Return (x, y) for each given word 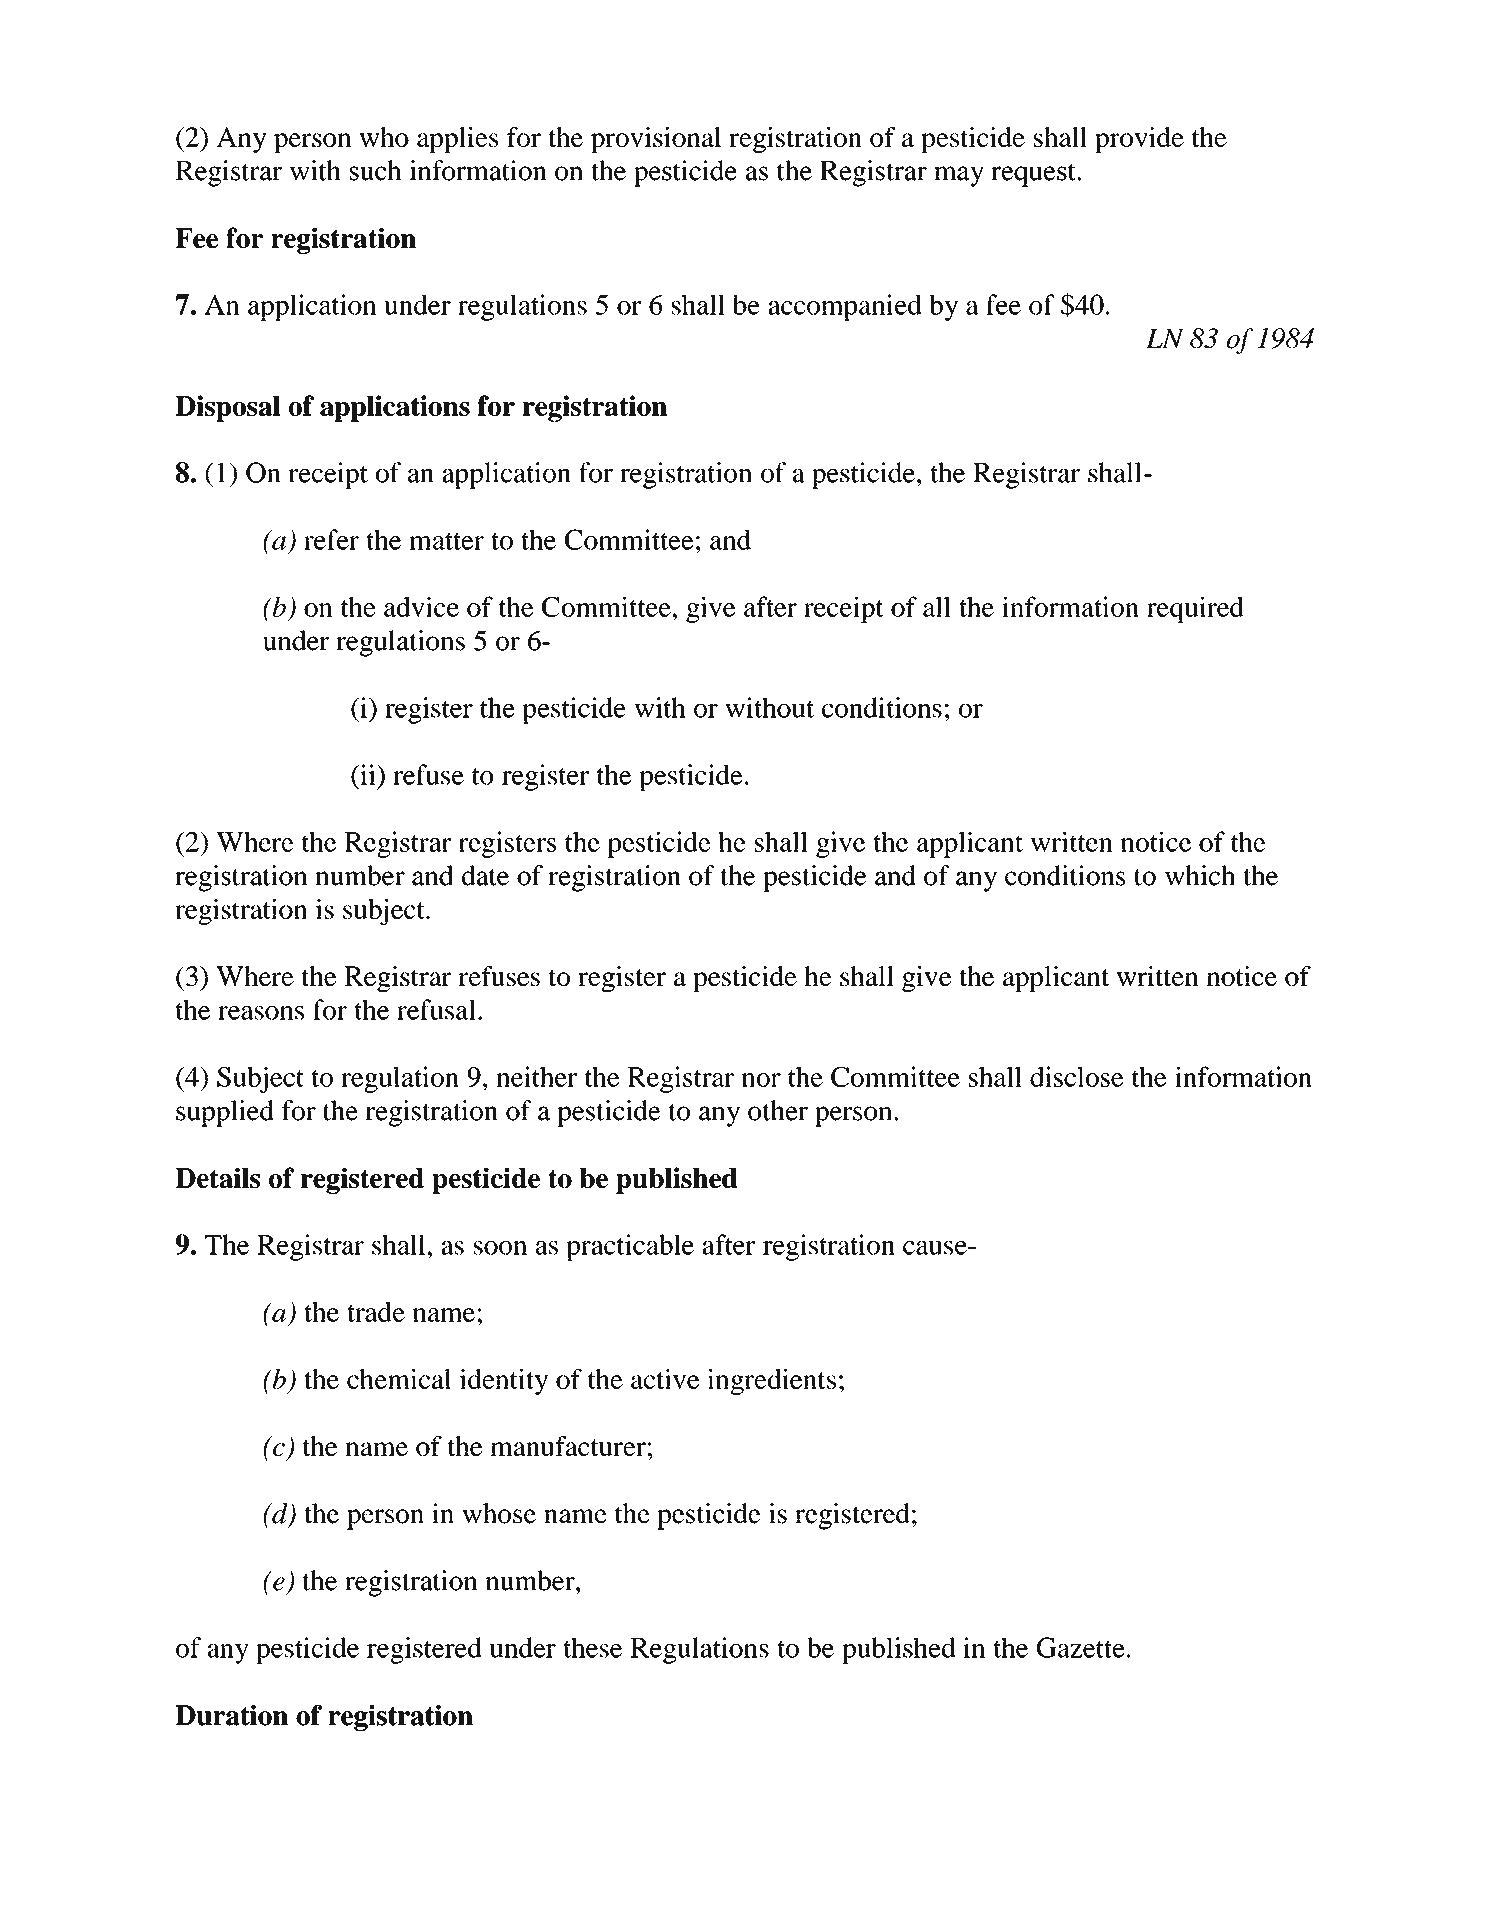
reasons (261, 1013)
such (376, 170)
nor (761, 1080)
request (1034, 175)
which (1200, 875)
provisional (656, 140)
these (592, 1647)
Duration (231, 1715)
